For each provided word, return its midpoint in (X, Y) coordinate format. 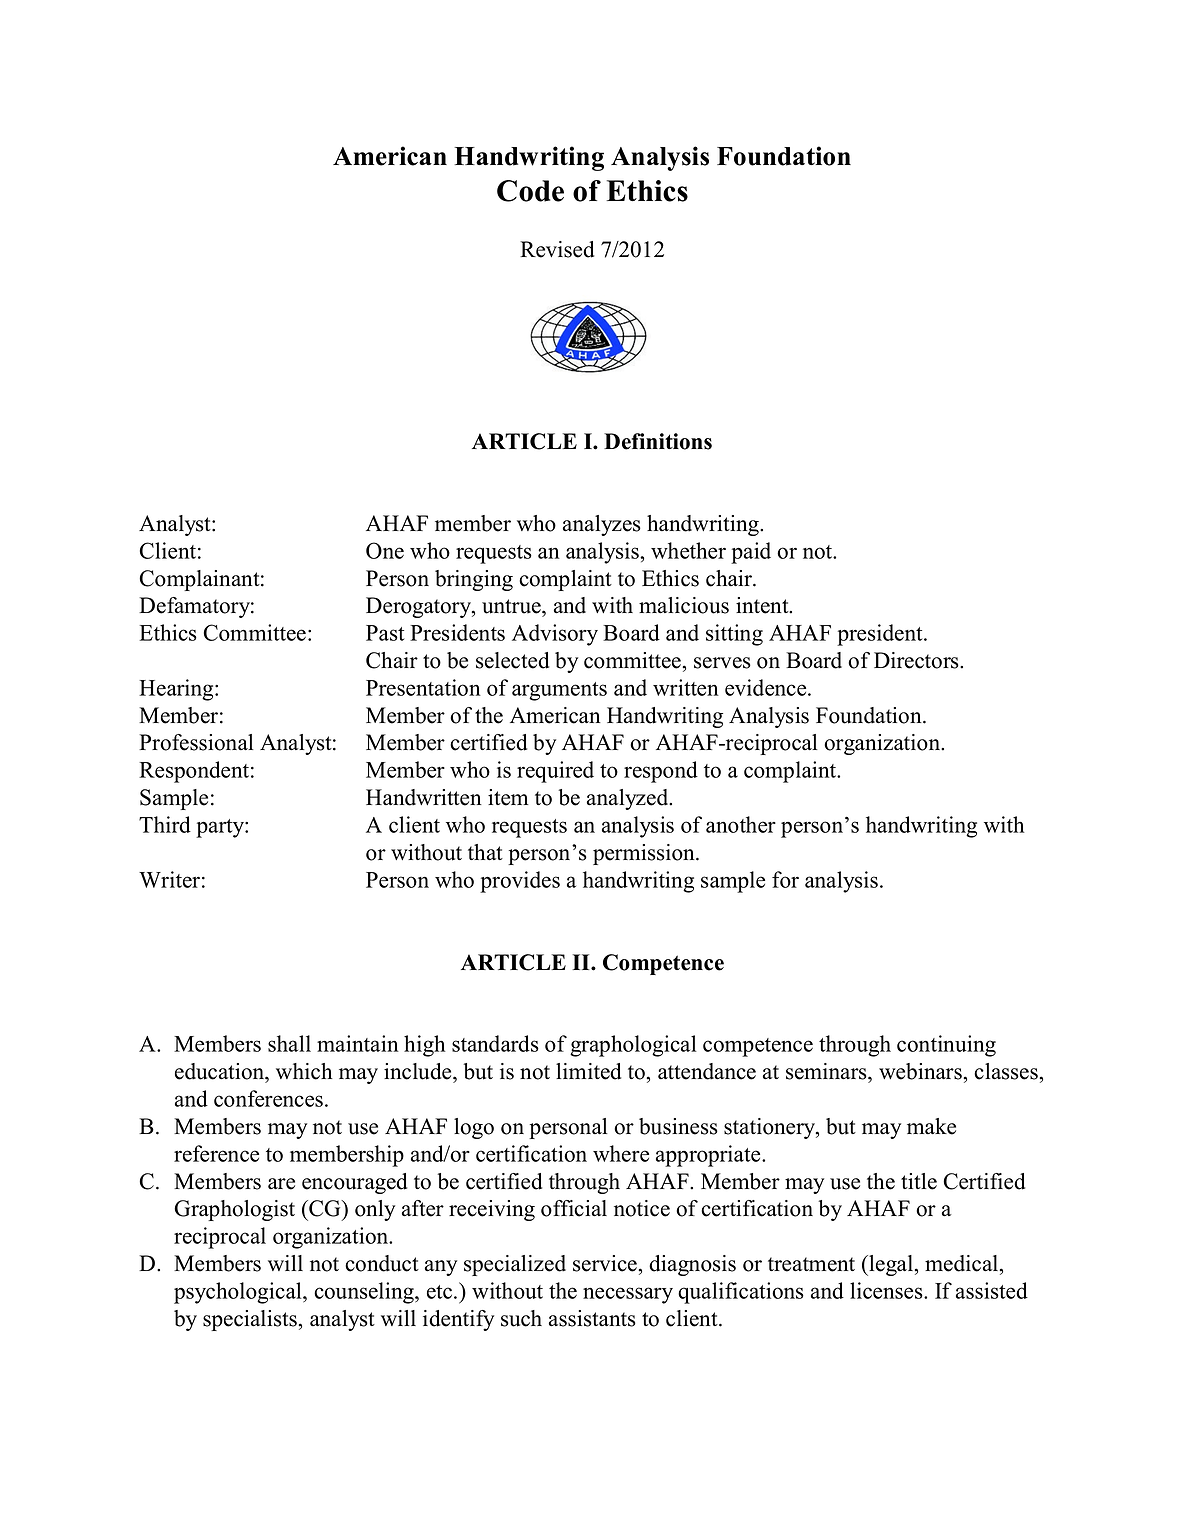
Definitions (658, 441)
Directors (917, 660)
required (555, 772)
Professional (196, 742)
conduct (382, 1263)
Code (530, 191)
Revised (557, 249)
